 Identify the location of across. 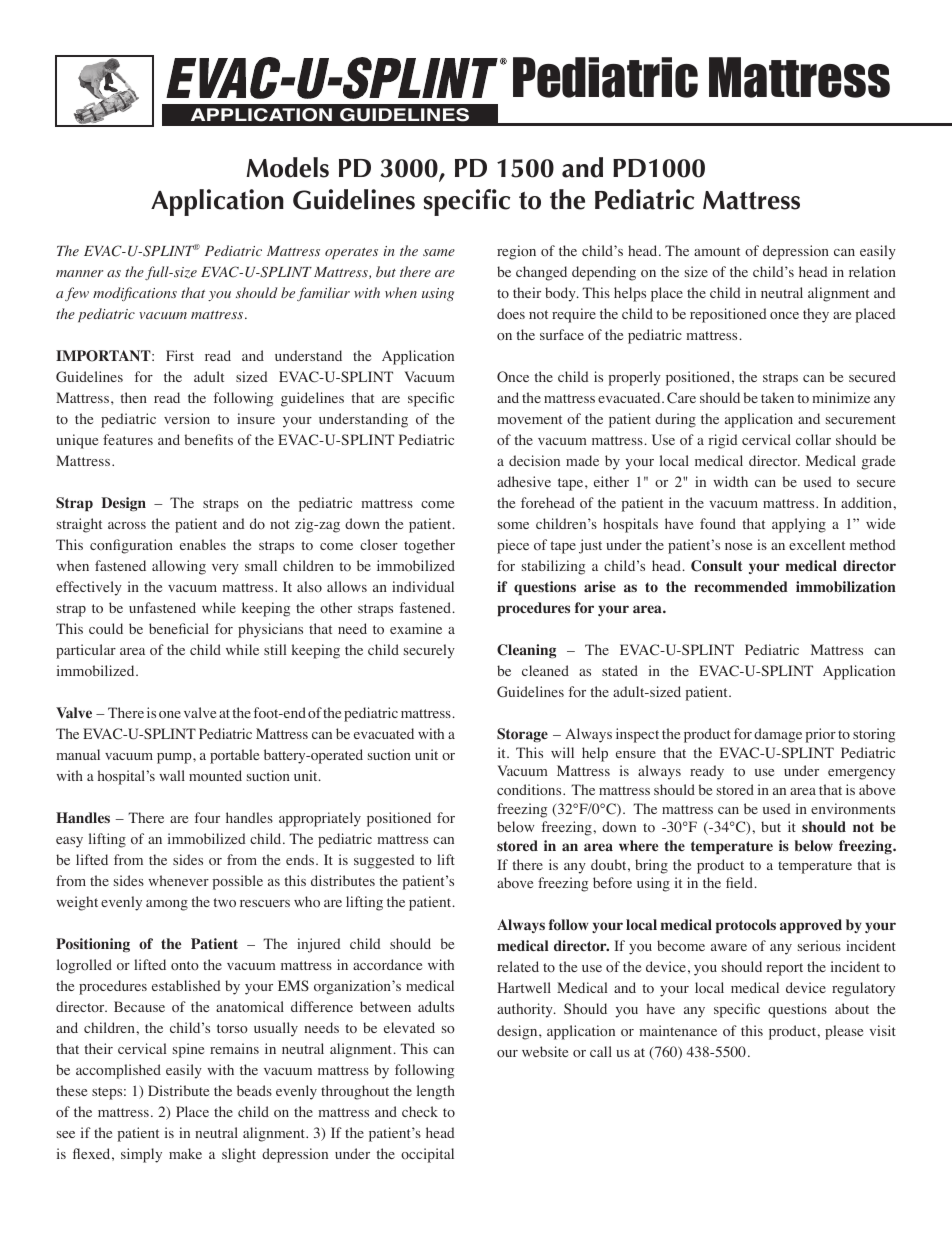
(127, 526).
